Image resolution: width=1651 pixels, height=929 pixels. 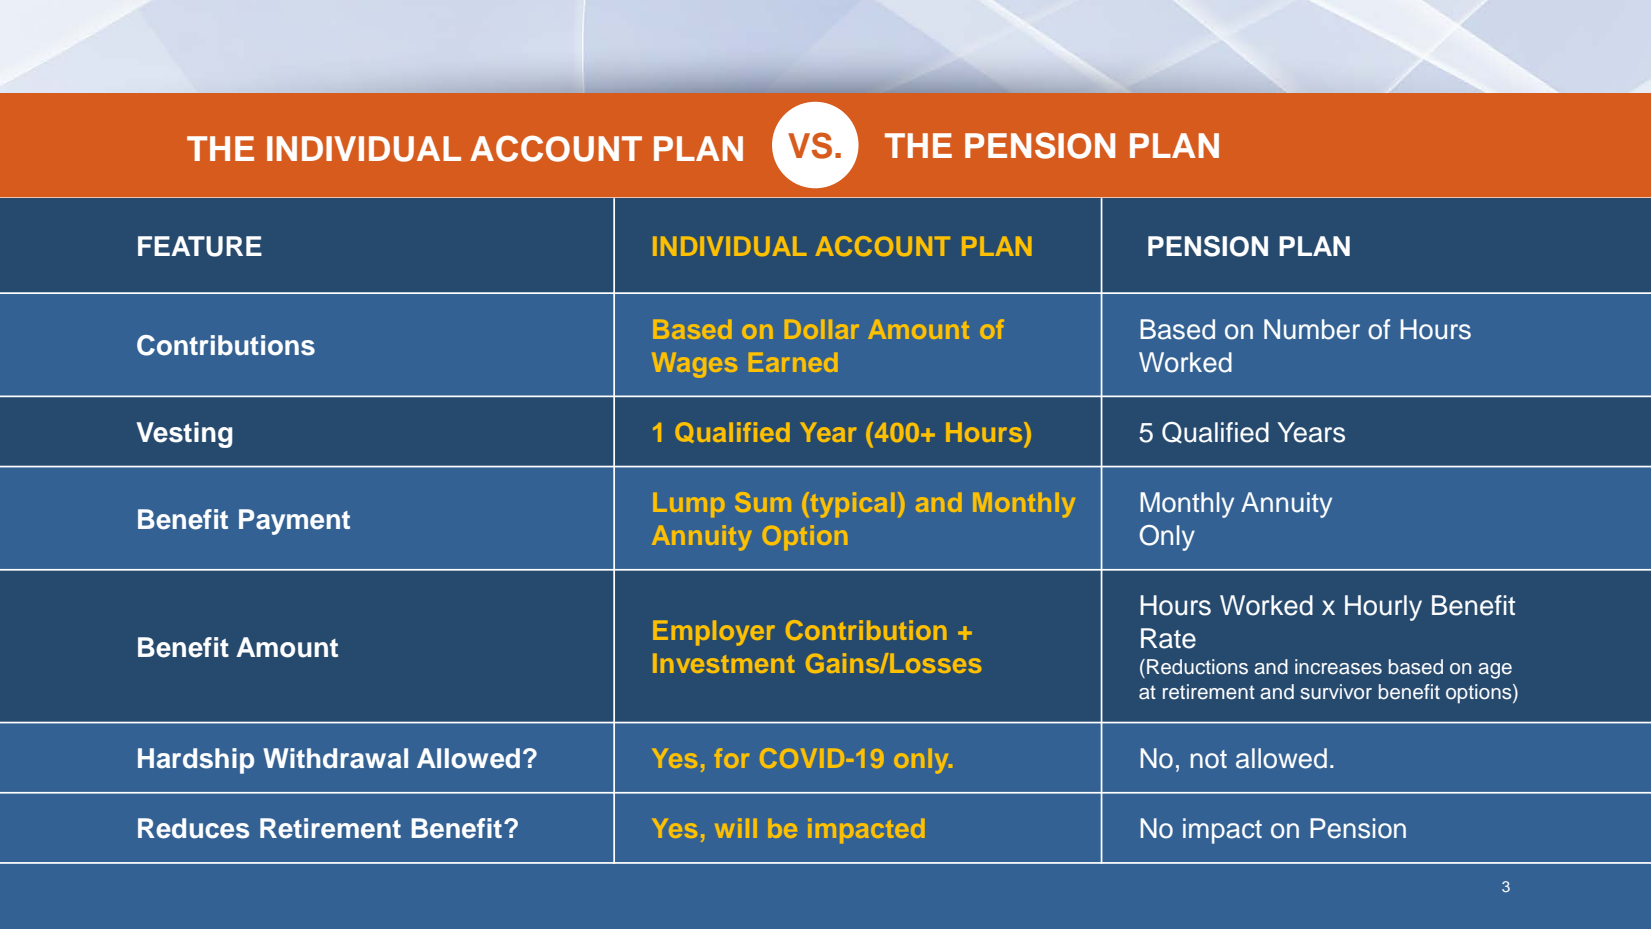 I want to click on Dollar, so click(x=822, y=329).
